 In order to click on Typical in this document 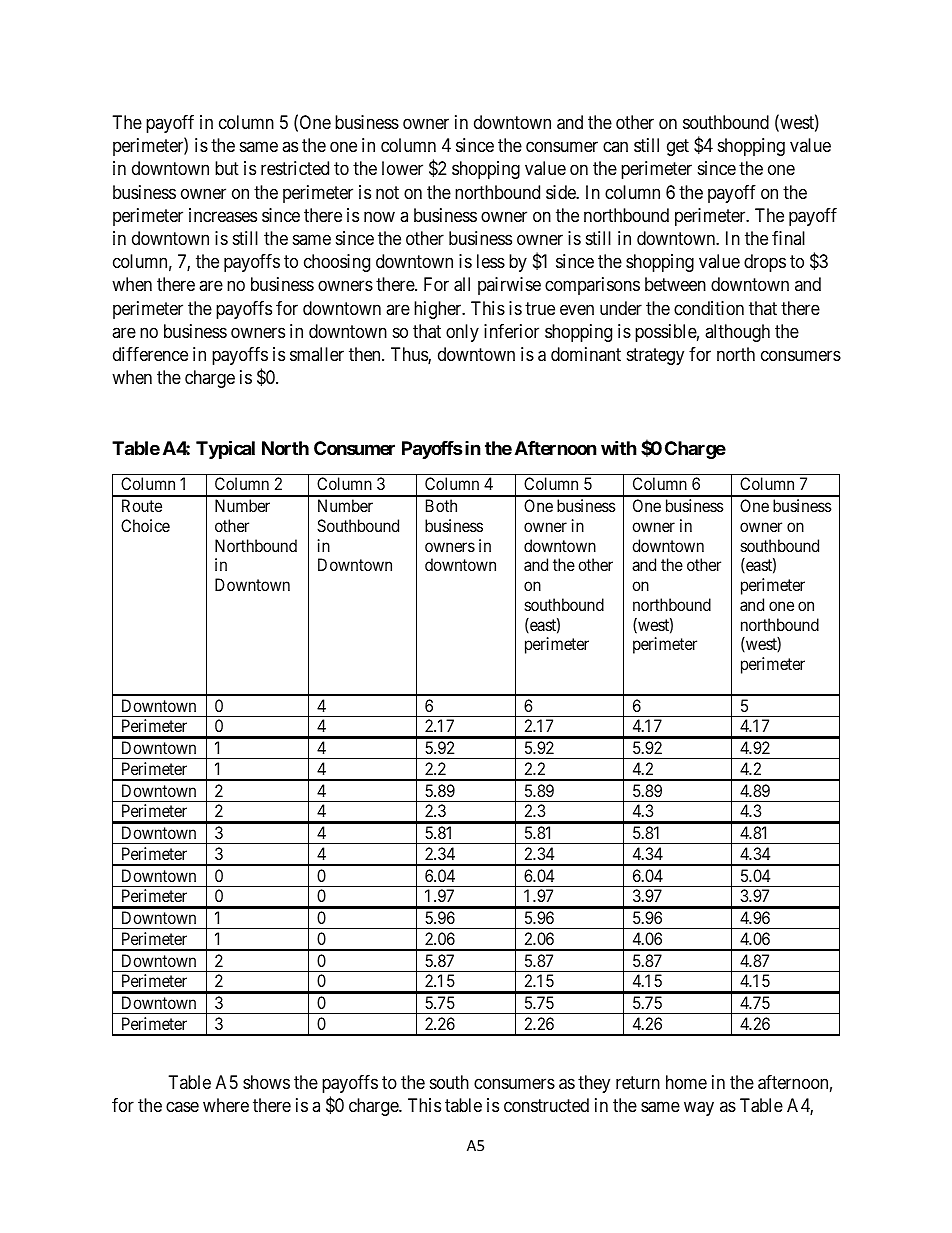, I will do `click(225, 449)`.
